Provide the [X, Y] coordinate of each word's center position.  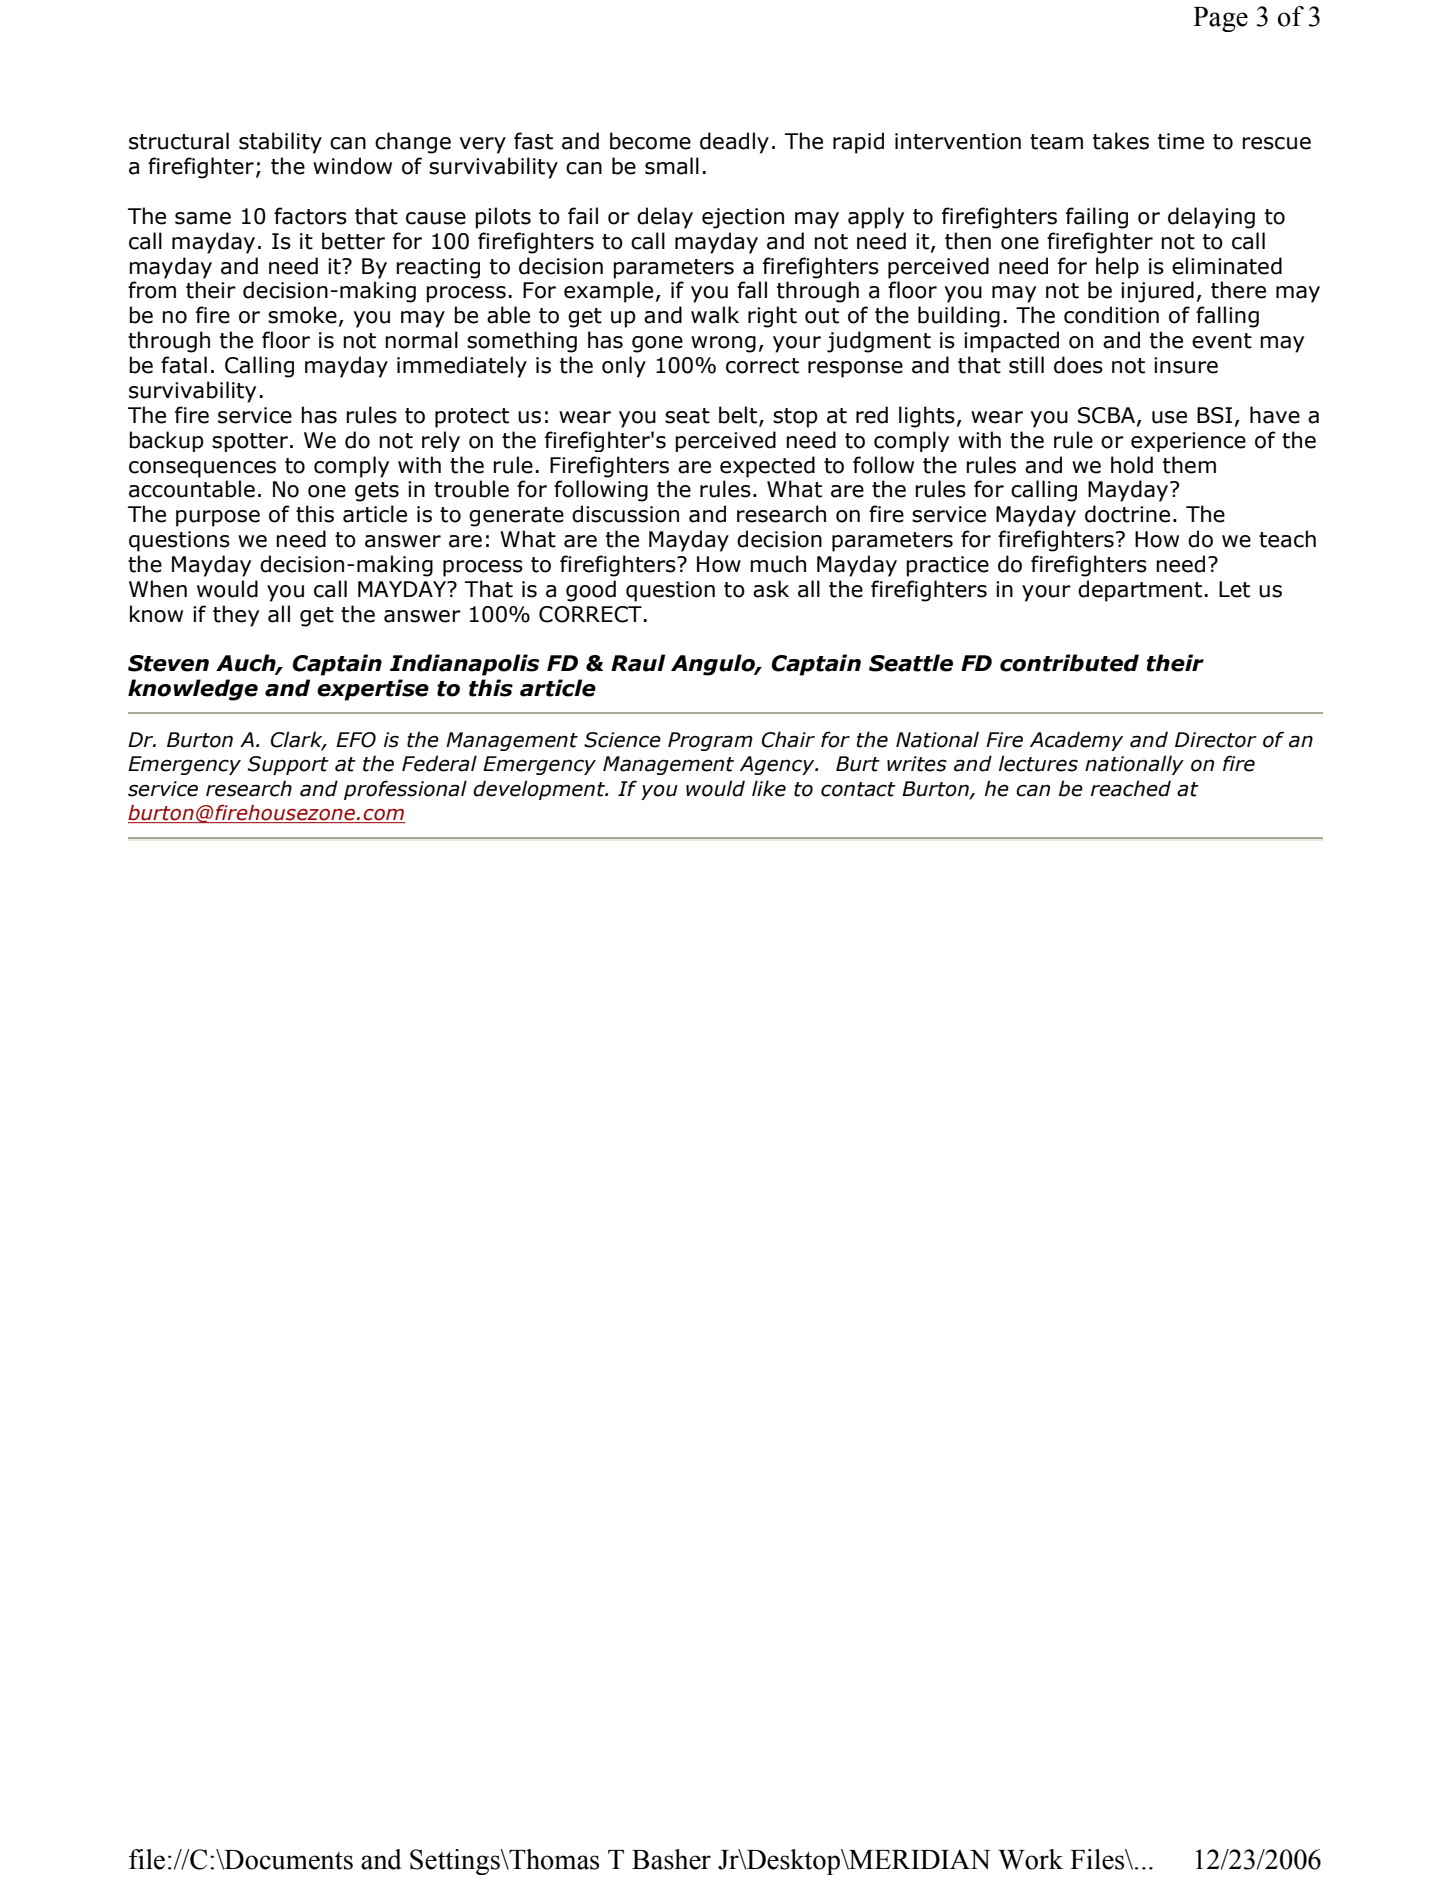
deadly [734, 143]
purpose [218, 518]
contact [858, 789]
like [769, 788]
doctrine [1127, 514]
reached [1131, 788]
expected [767, 467]
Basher [671, 1859]
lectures [1038, 763]
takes [1121, 141]
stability [280, 143]
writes [917, 764]
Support [288, 765]
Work [1030, 1859]
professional [405, 790]
